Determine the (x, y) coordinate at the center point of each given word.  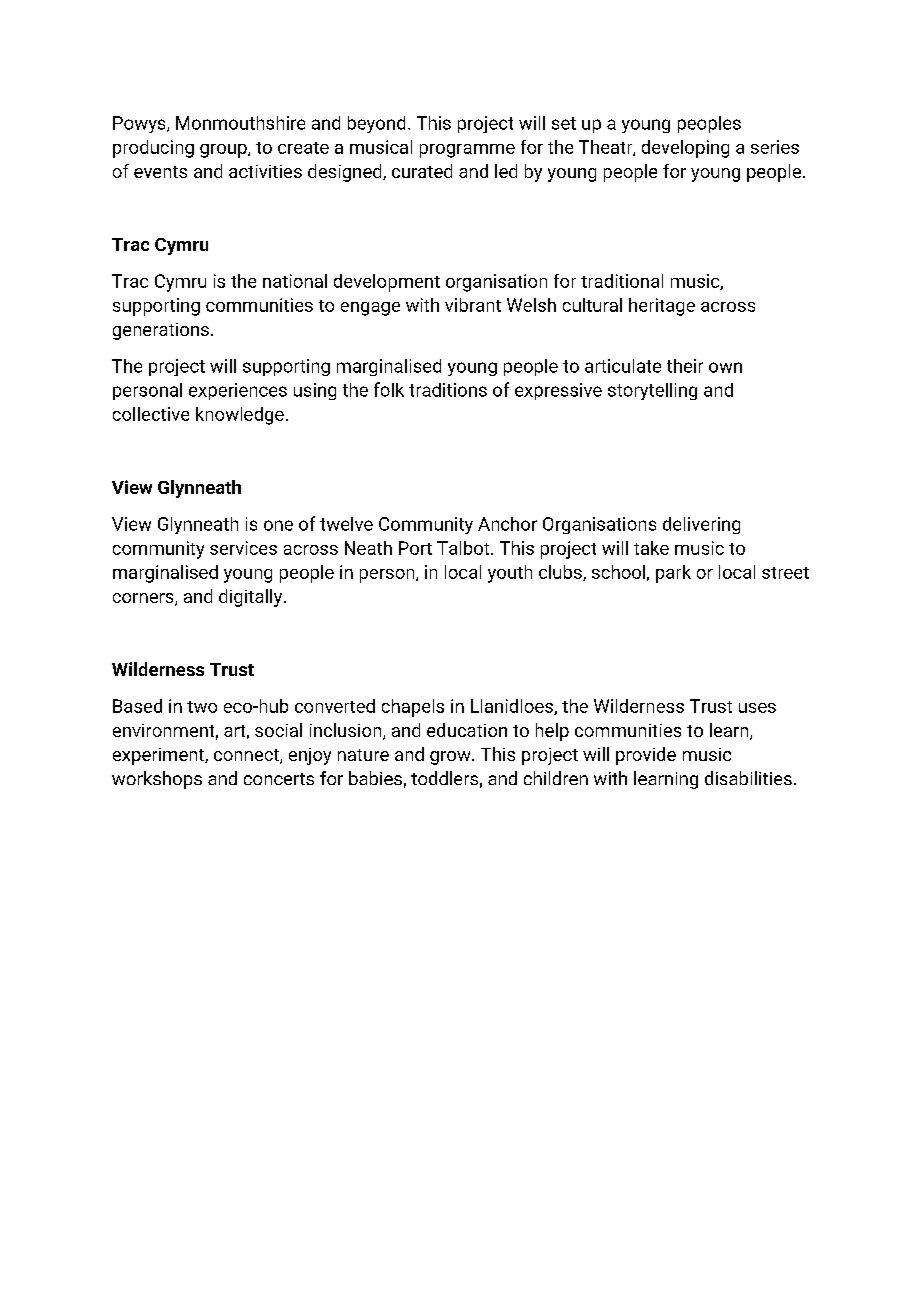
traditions (448, 390)
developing (685, 149)
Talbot (464, 548)
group (224, 151)
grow (451, 758)
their (685, 366)
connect (247, 756)
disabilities (748, 778)
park (673, 574)
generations (161, 331)
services (243, 548)
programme (467, 151)
